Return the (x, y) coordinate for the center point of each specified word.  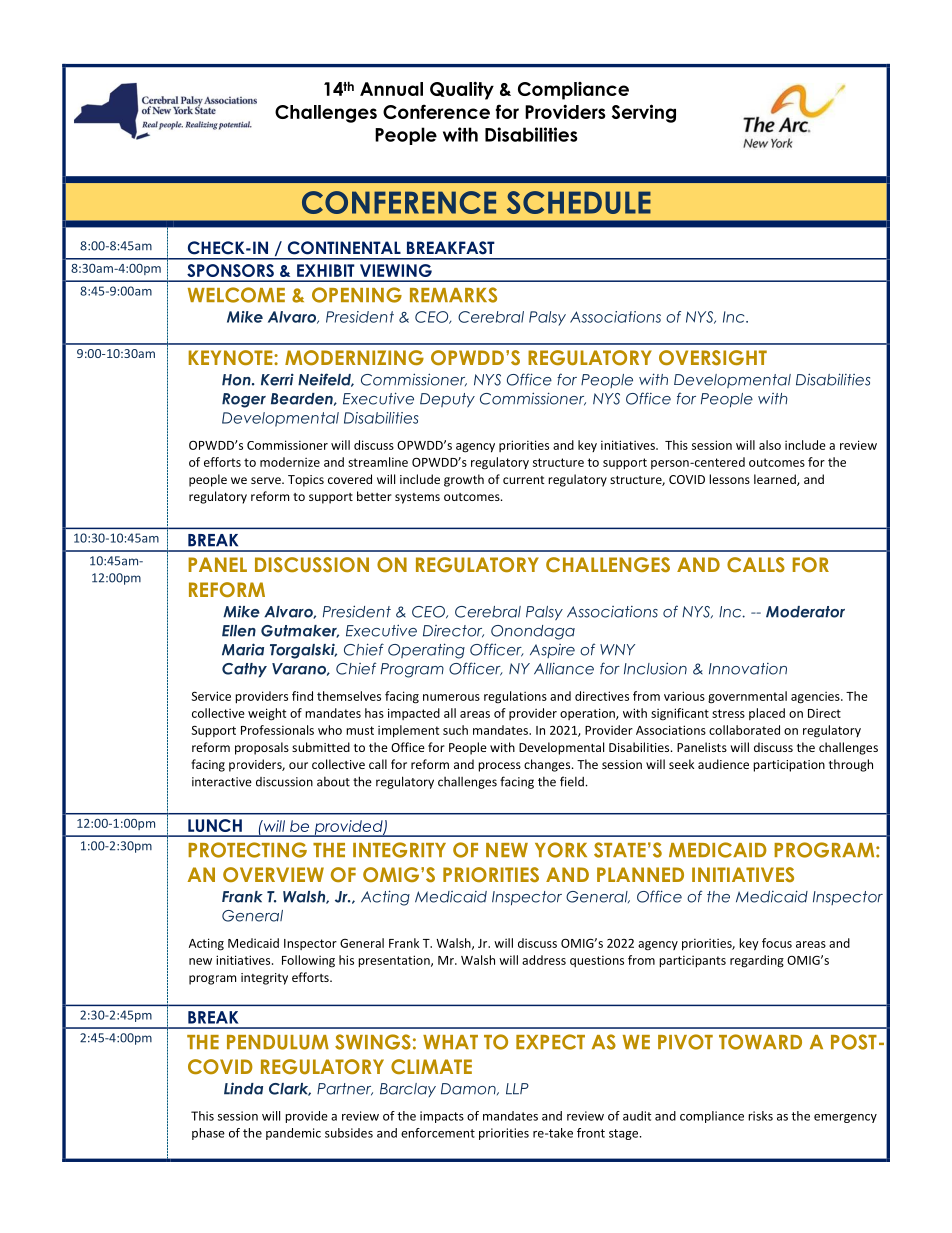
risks (760, 1116)
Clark (290, 1089)
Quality (462, 90)
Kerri (277, 379)
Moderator (805, 612)
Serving (644, 113)
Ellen (239, 631)
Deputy (447, 400)
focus (777, 943)
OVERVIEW (273, 874)
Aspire (552, 651)
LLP (517, 1089)
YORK (561, 850)
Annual (391, 89)
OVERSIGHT (713, 358)
